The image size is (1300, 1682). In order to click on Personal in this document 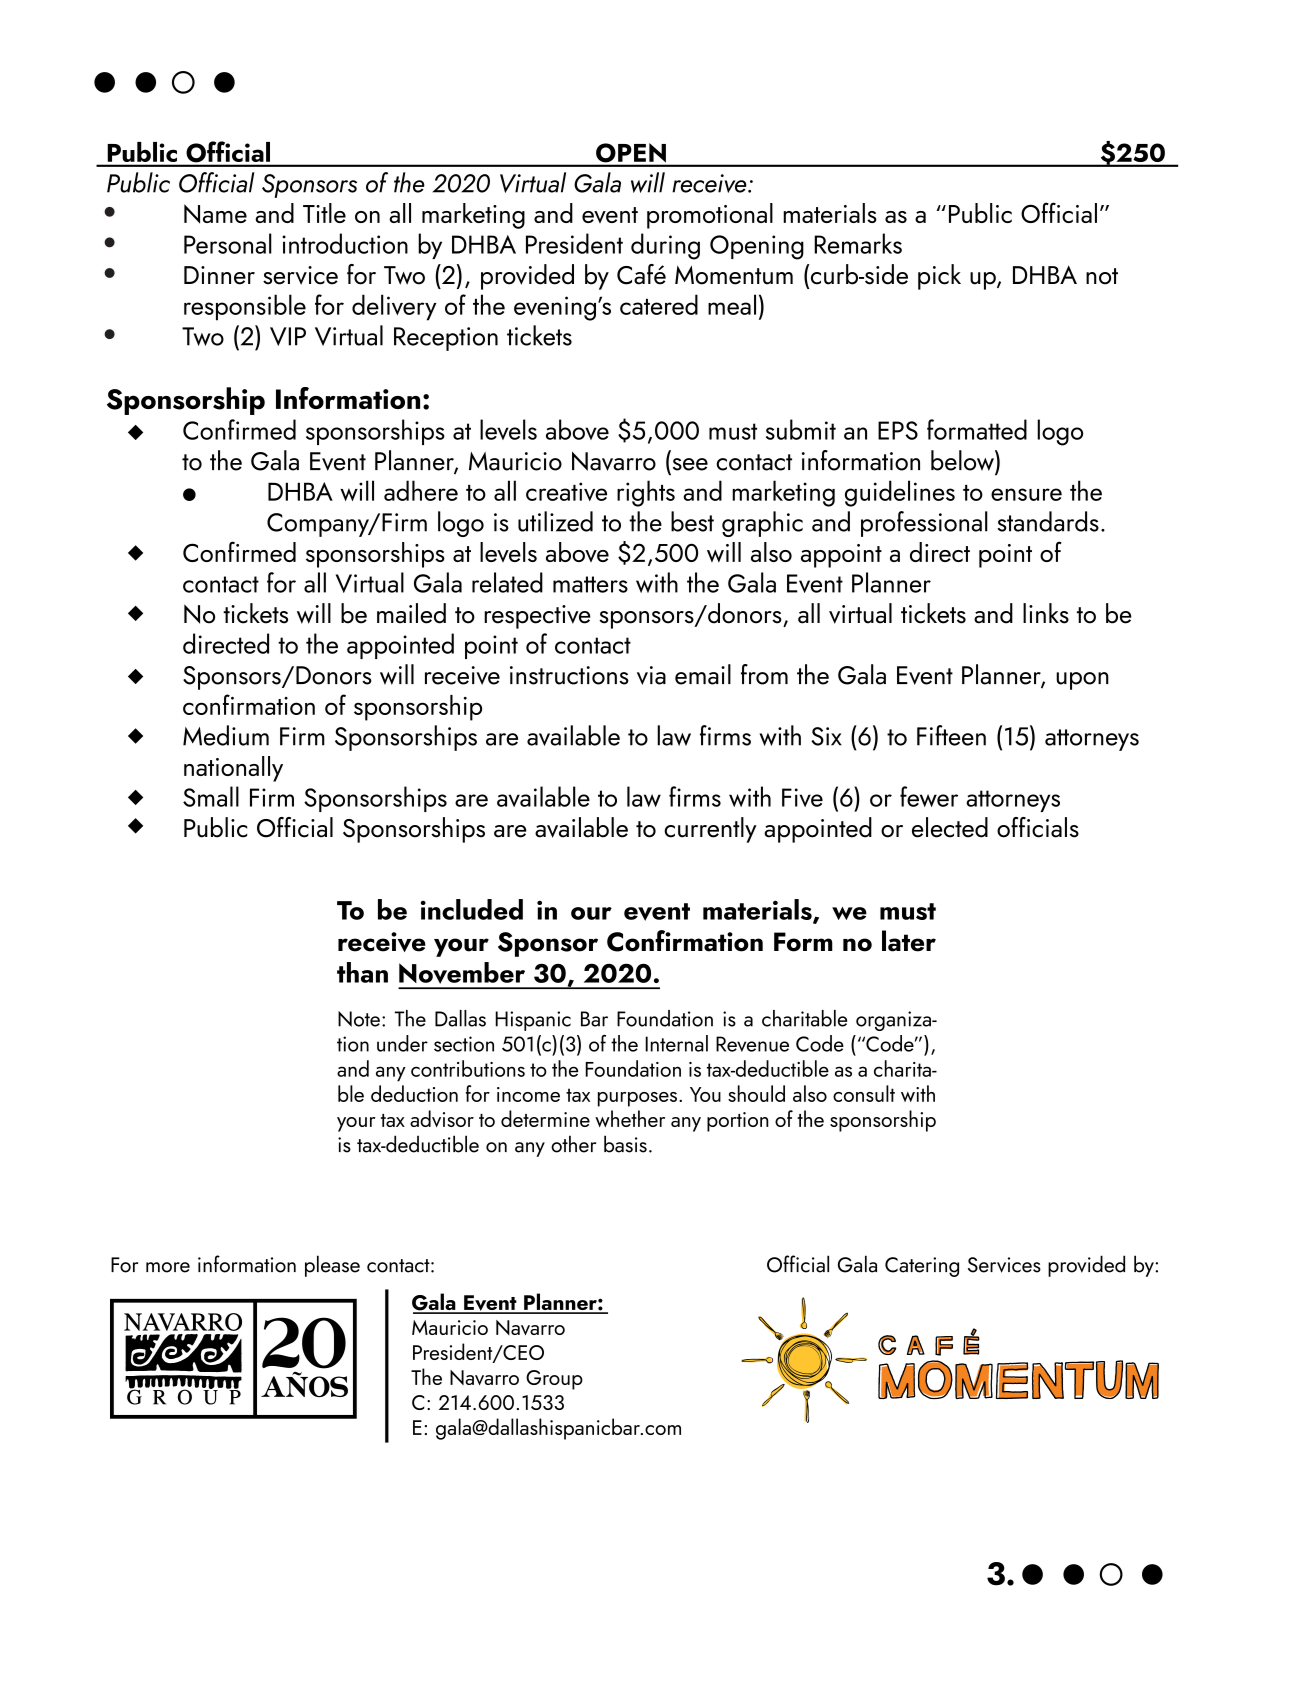, I will do `click(228, 243)`.
